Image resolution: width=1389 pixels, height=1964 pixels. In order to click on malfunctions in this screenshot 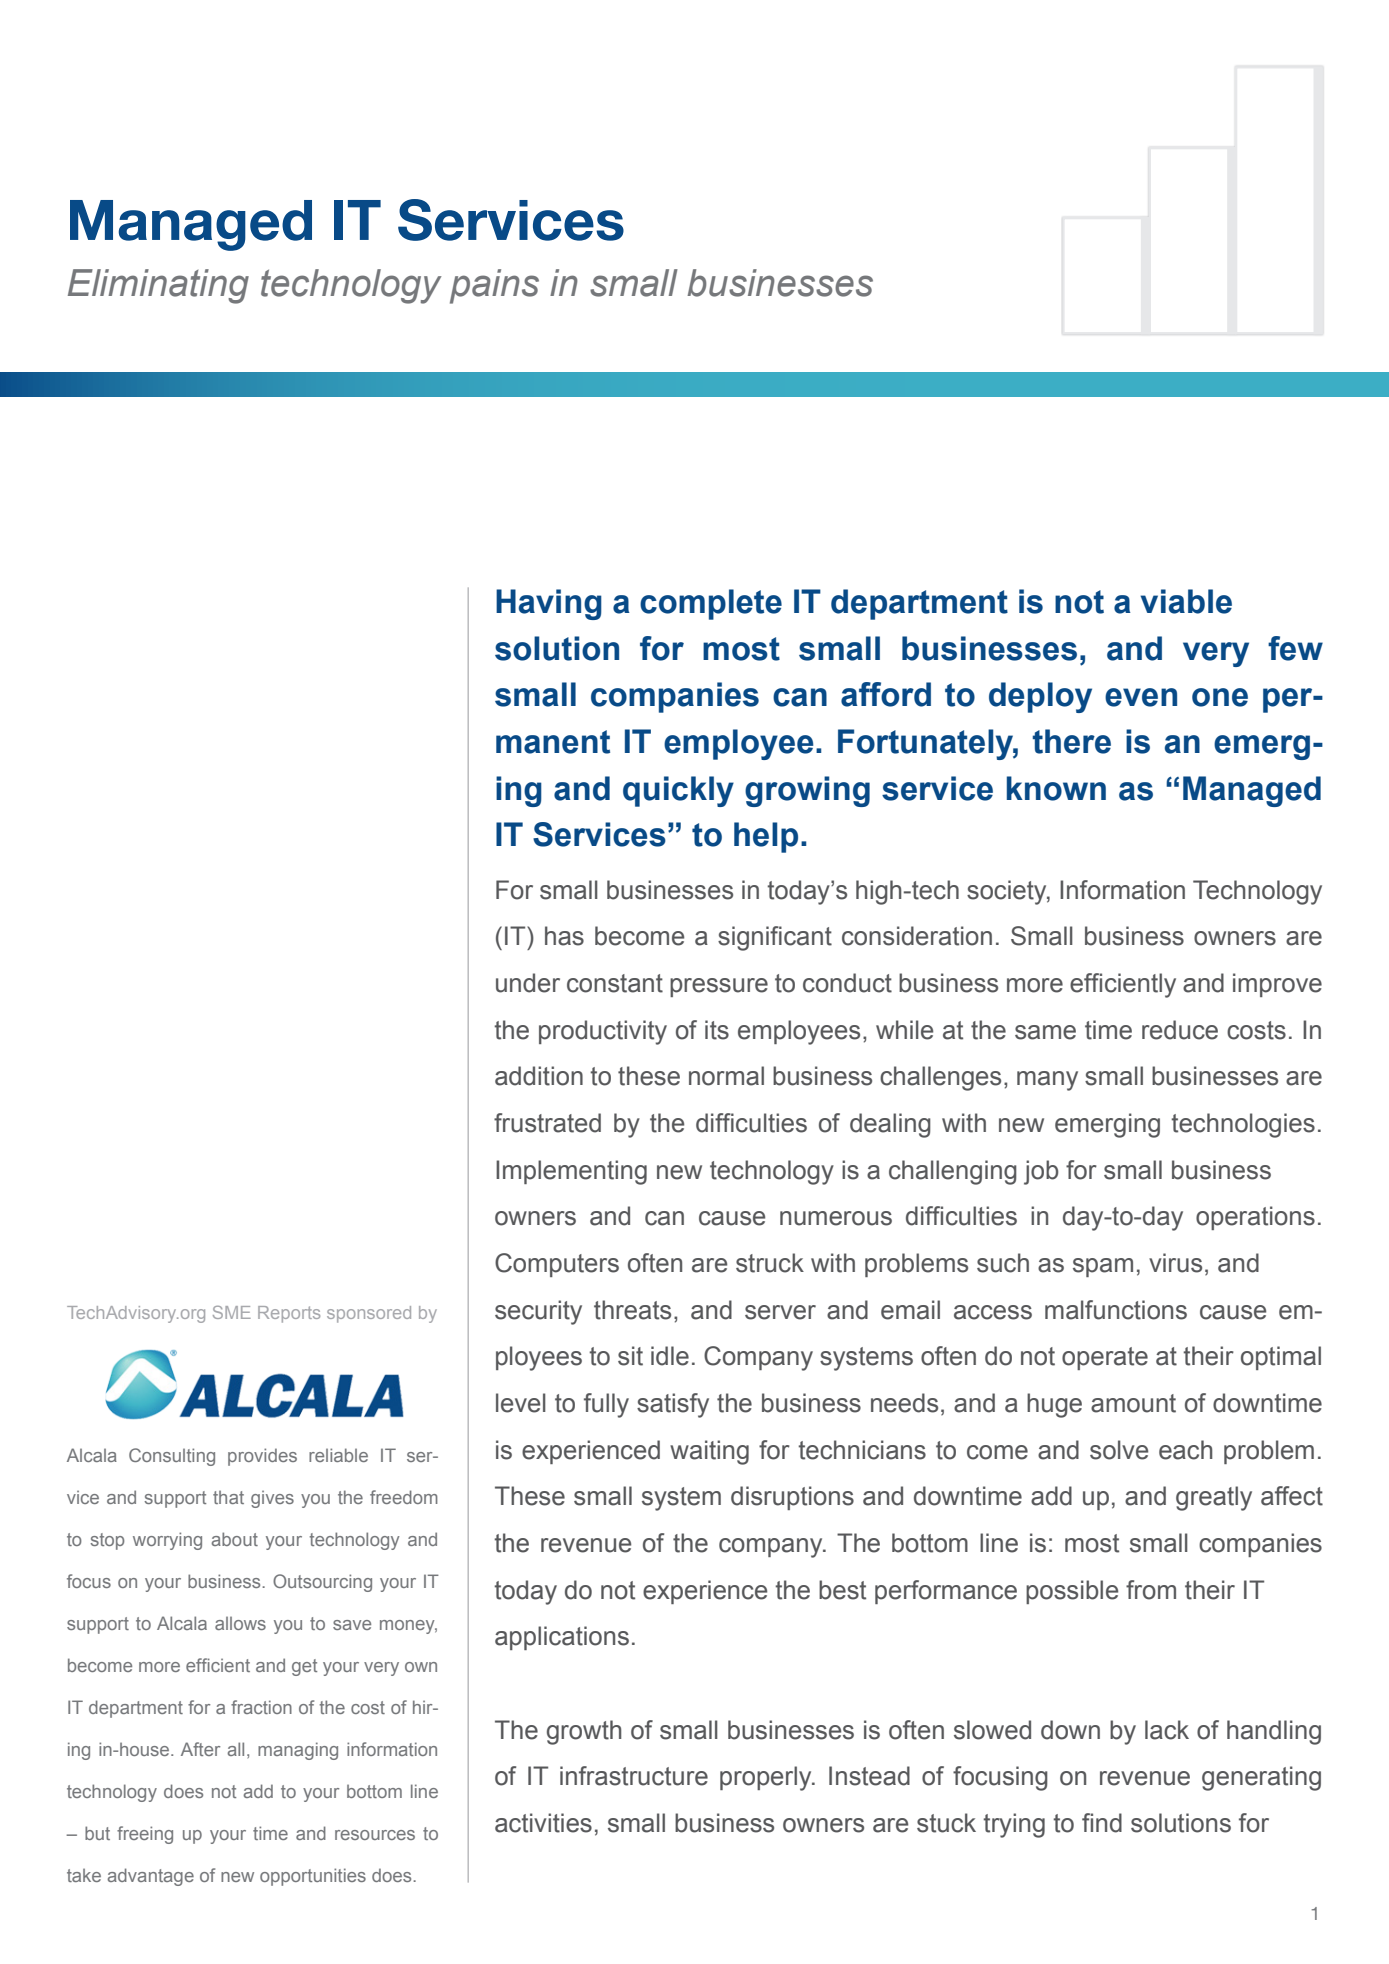, I will do `click(1116, 1310)`.
